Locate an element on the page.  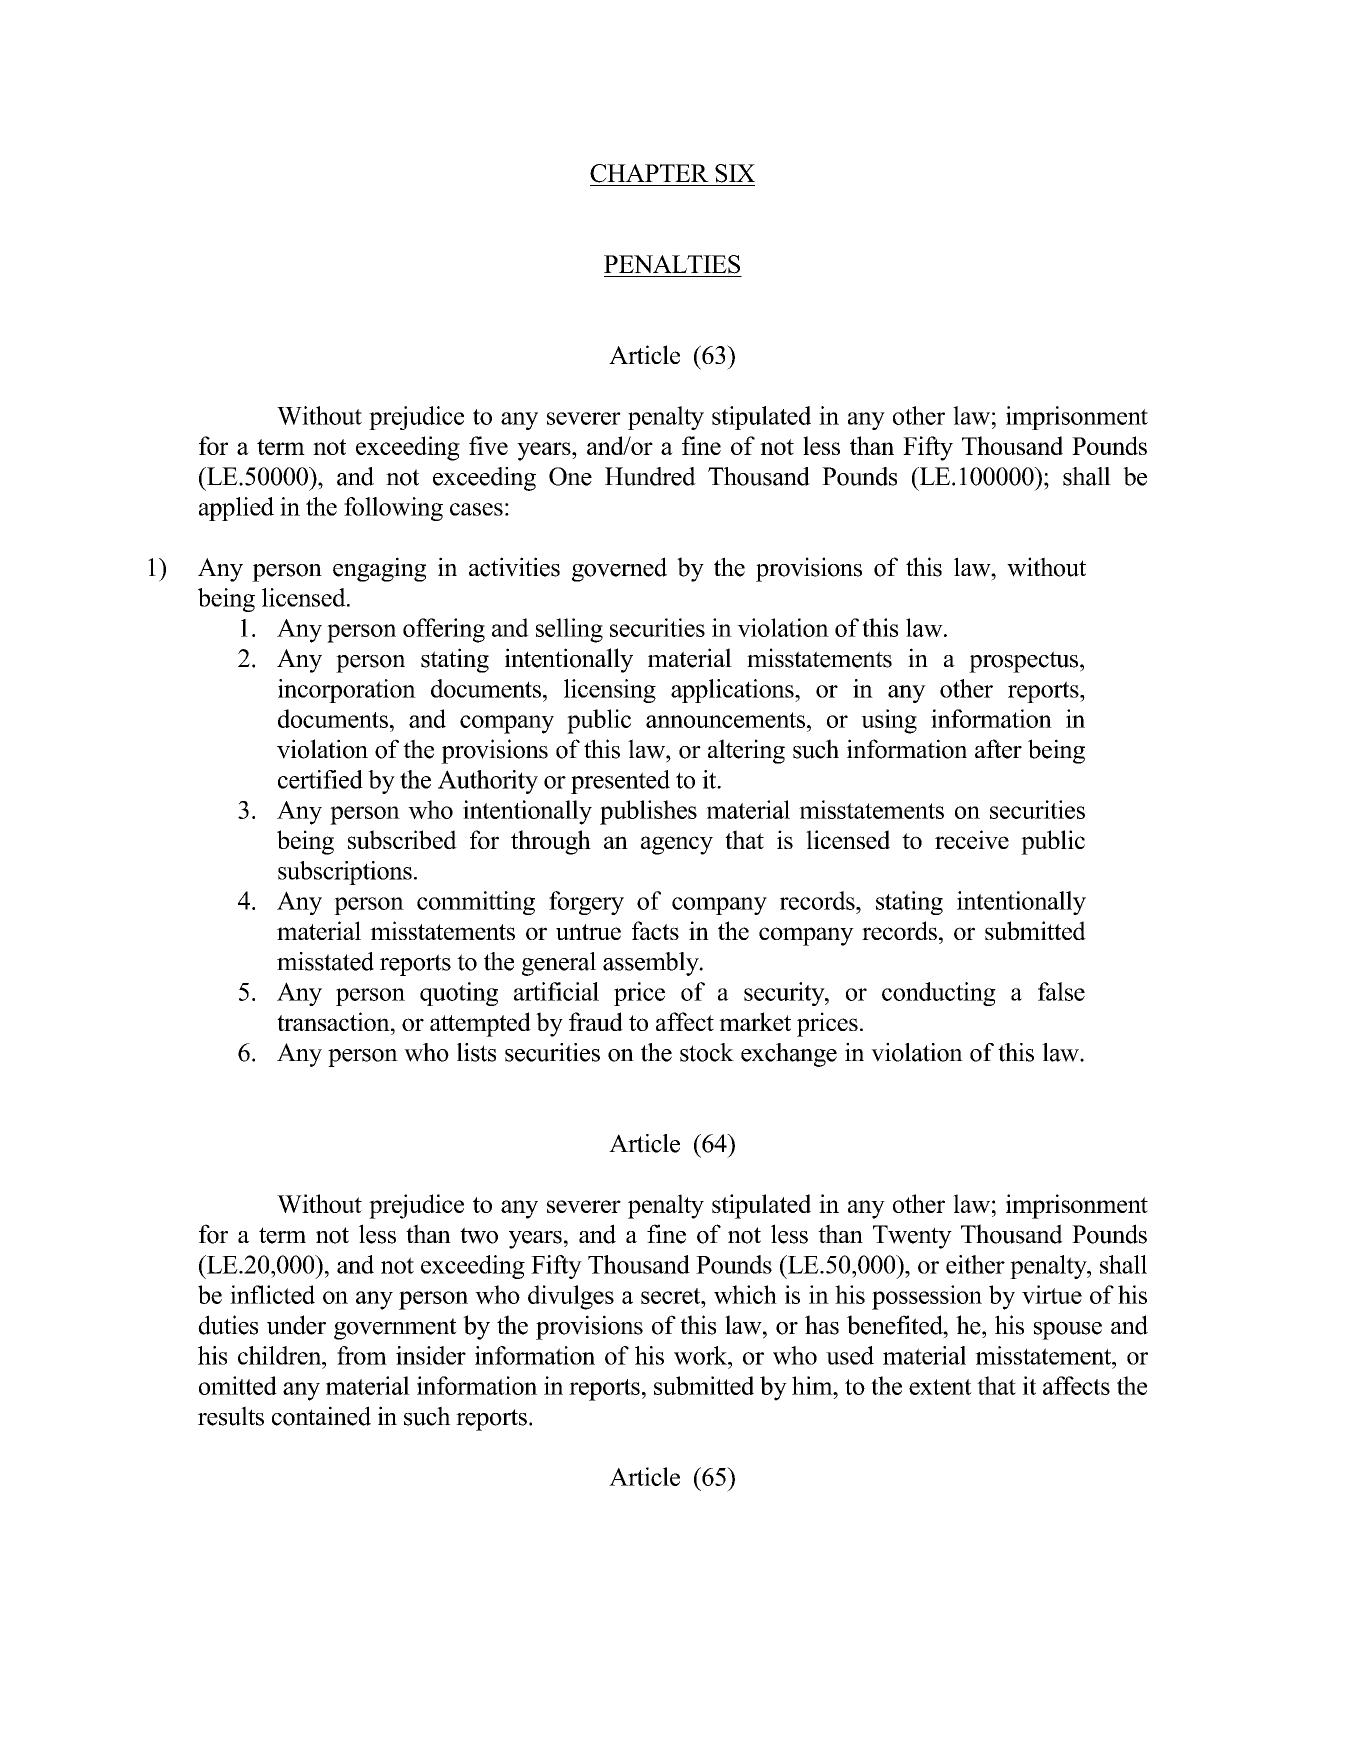
extent is located at coordinates (940, 1387).
